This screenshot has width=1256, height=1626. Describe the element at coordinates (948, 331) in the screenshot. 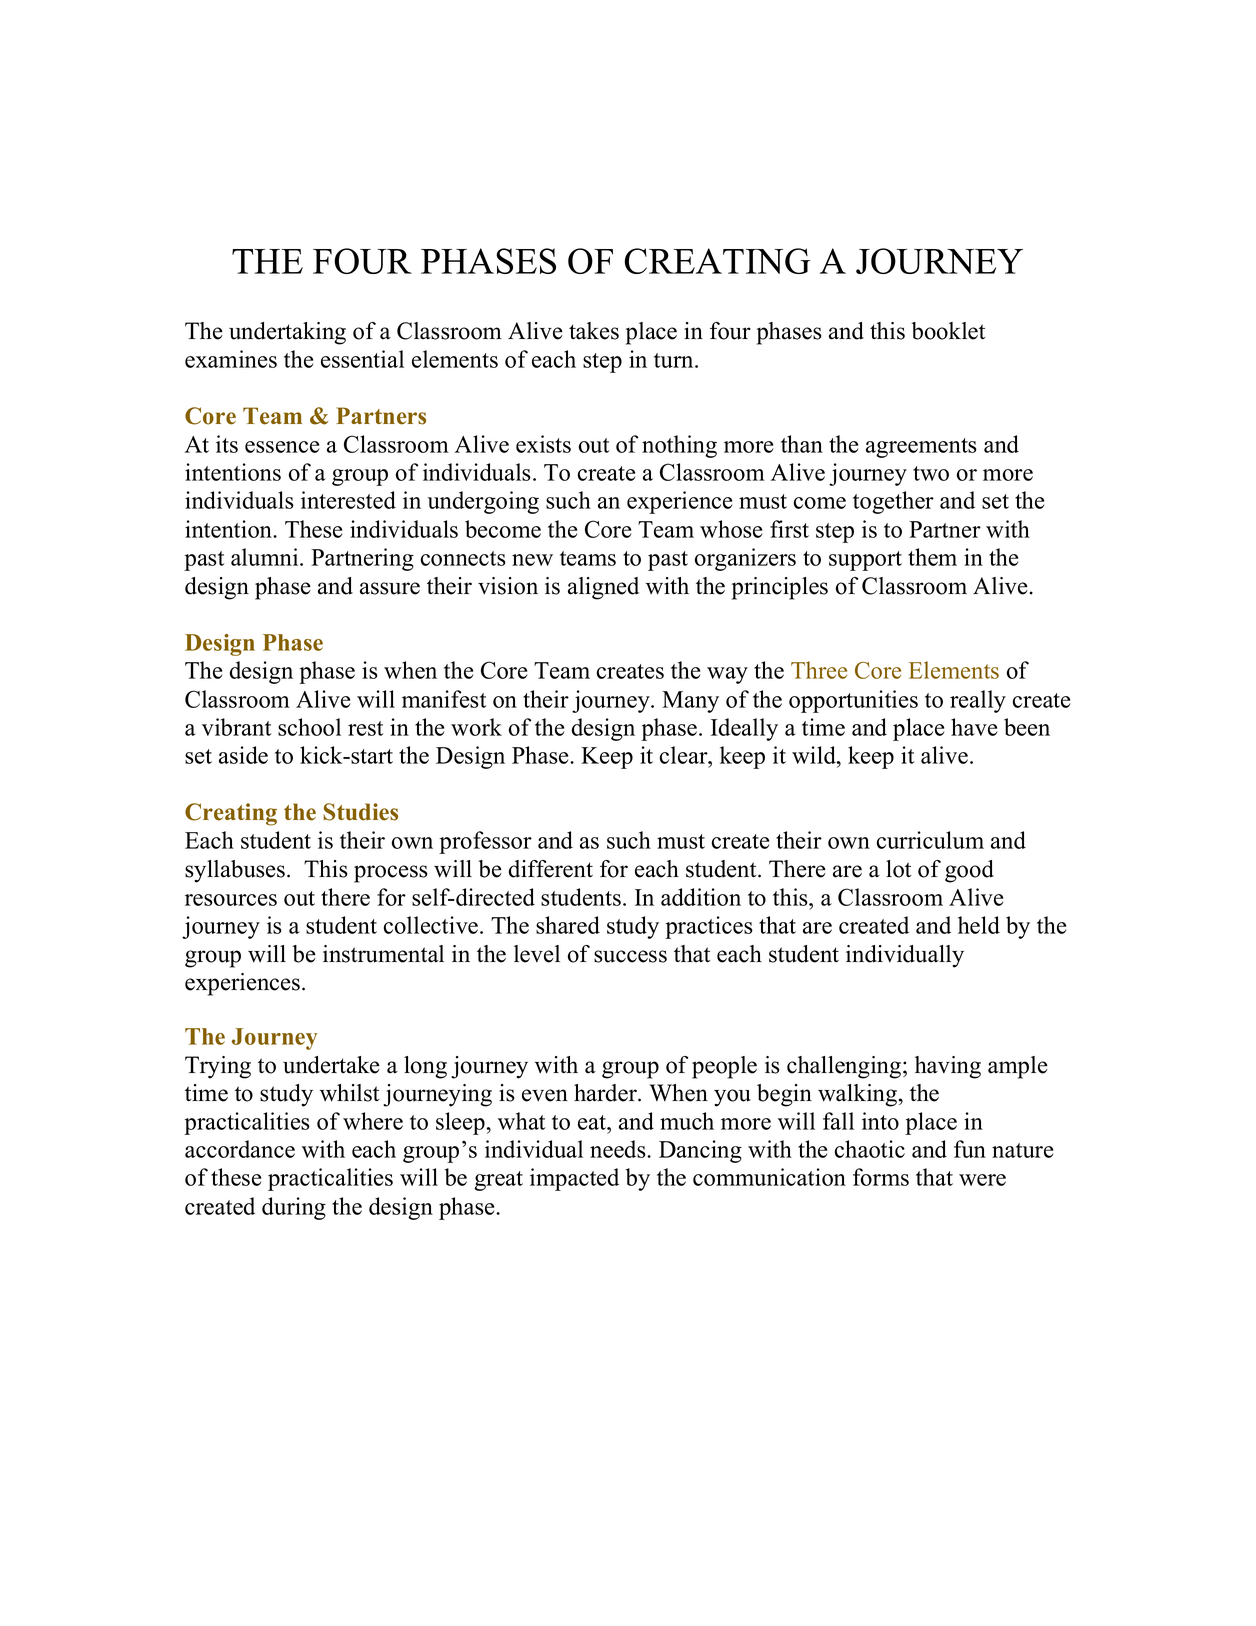

I see `booklet` at that location.
